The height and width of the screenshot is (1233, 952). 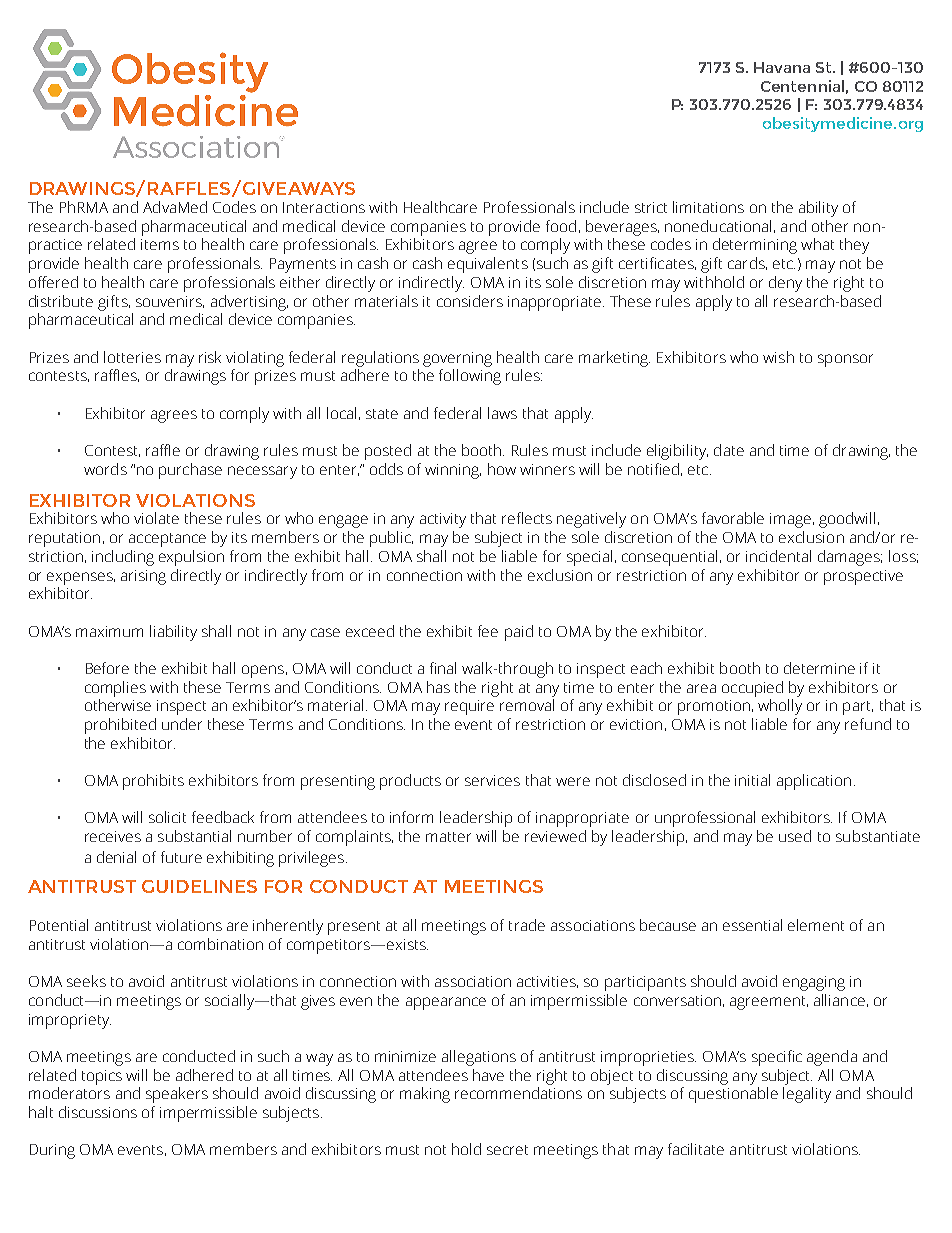 What do you see at coordinates (729, 450) in the screenshot?
I see `date` at bounding box center [729, 450].
